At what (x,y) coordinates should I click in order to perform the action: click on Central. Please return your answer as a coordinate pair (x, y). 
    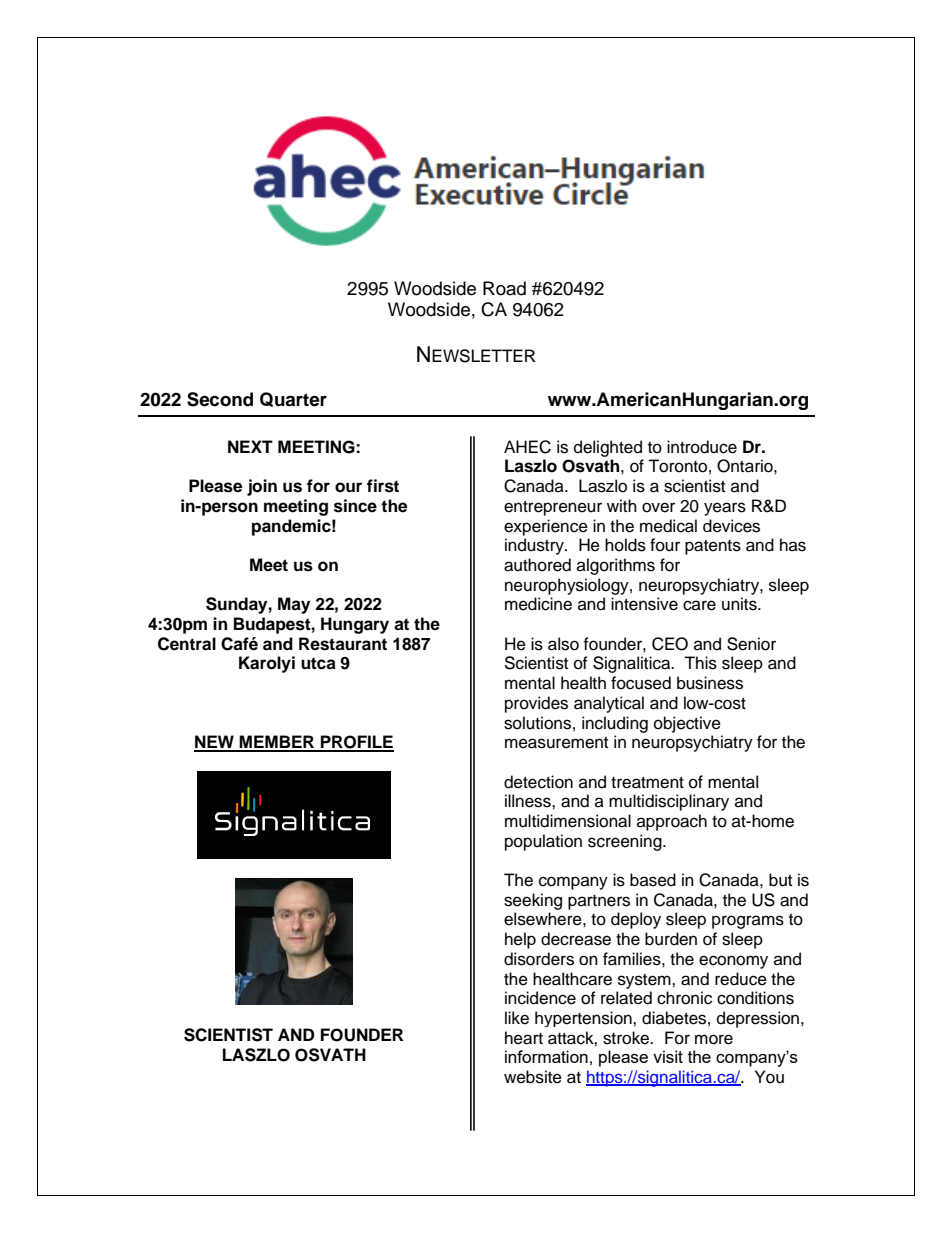
    Looking at the image, I should click on (187, 644).
